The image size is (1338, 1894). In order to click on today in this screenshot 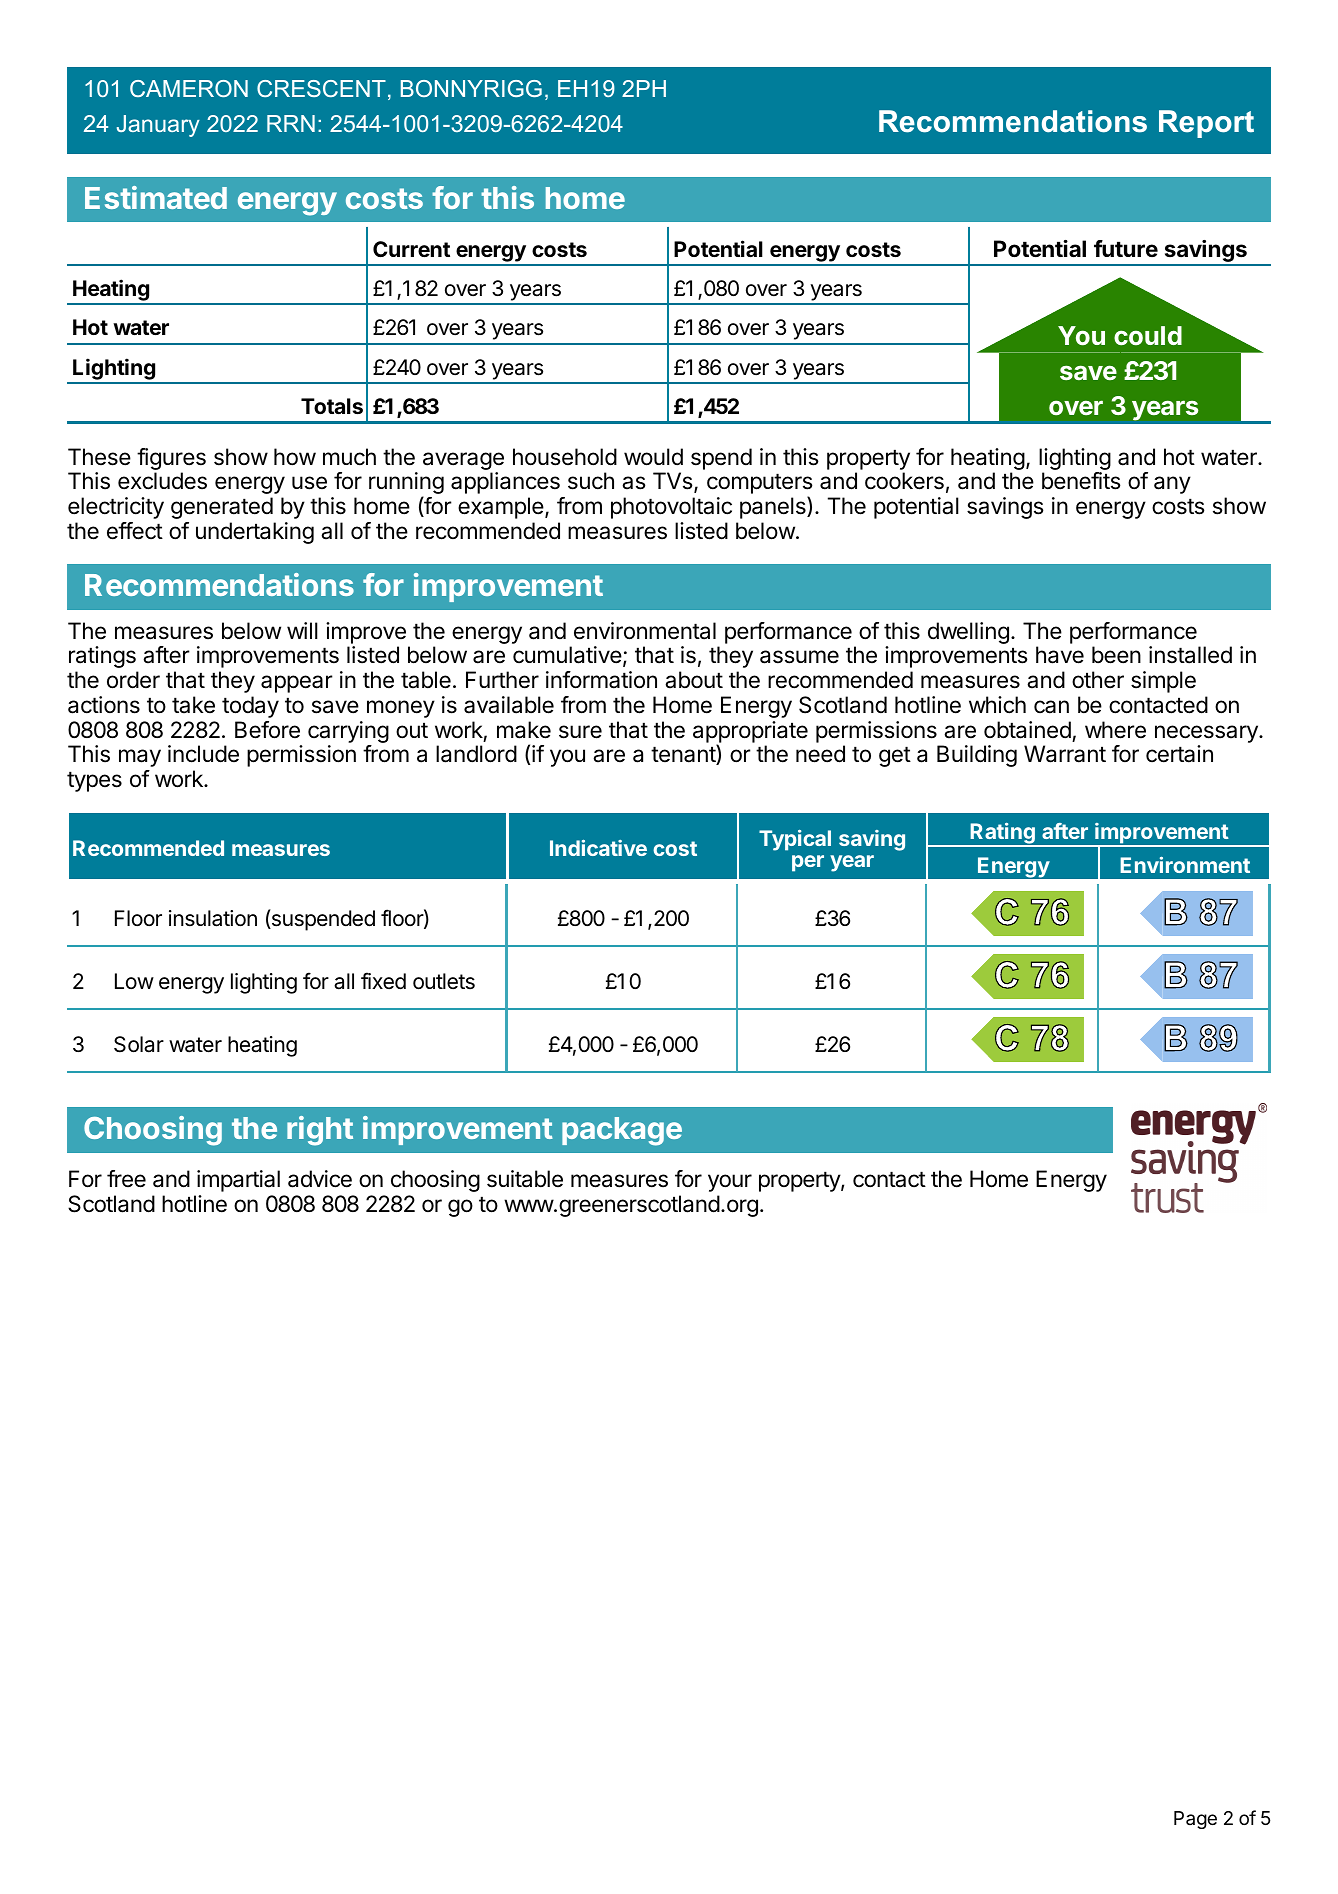, I will do `click(250, 707)`.
